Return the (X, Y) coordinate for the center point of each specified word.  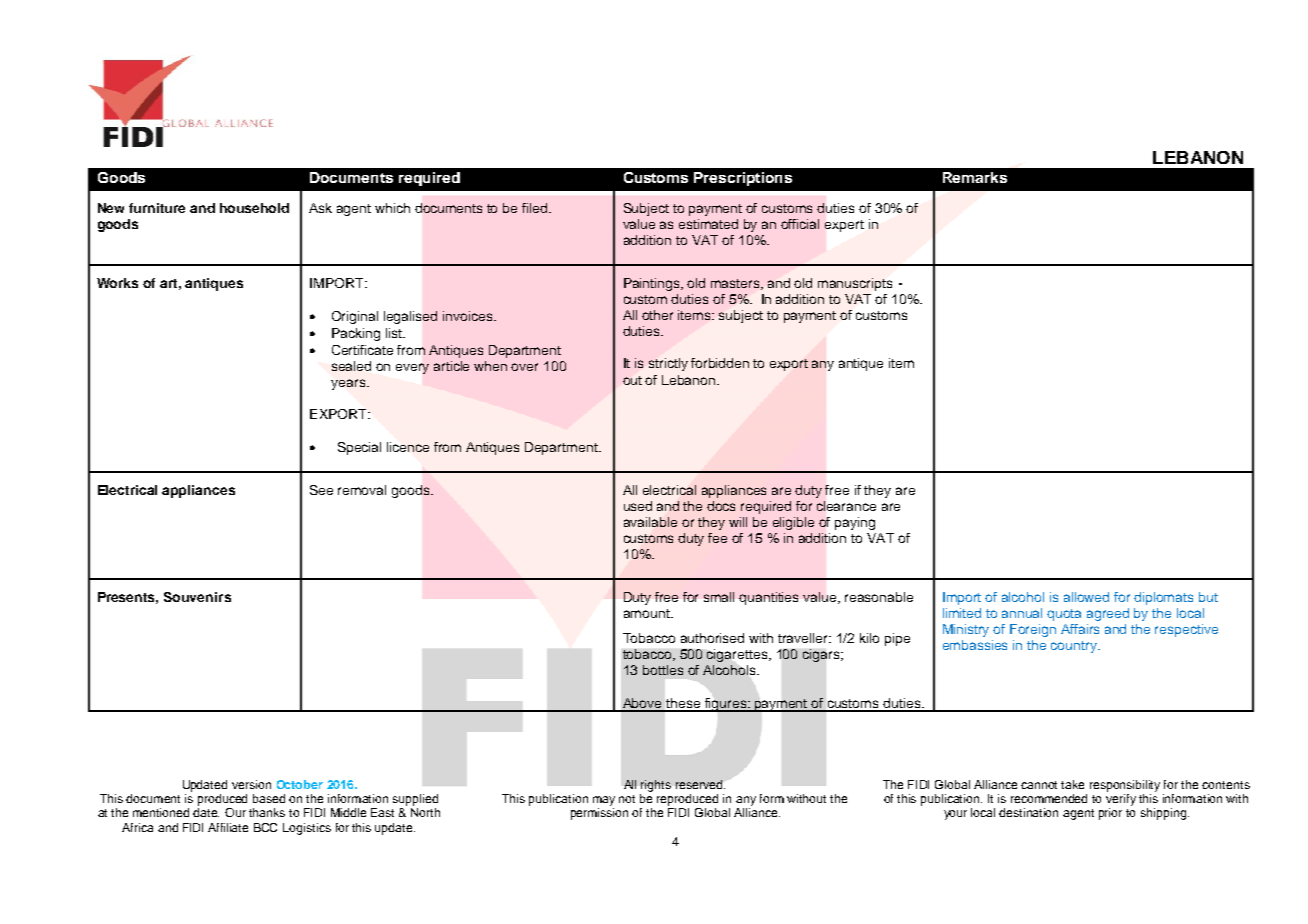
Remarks (975, 177)
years (349, 384)
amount (648, 613)
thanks (267, 812)
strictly (668, 364)
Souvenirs (197, 597)
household (254, 208)
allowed (1086, 597)
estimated (708, 224)
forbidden (720, 363)
